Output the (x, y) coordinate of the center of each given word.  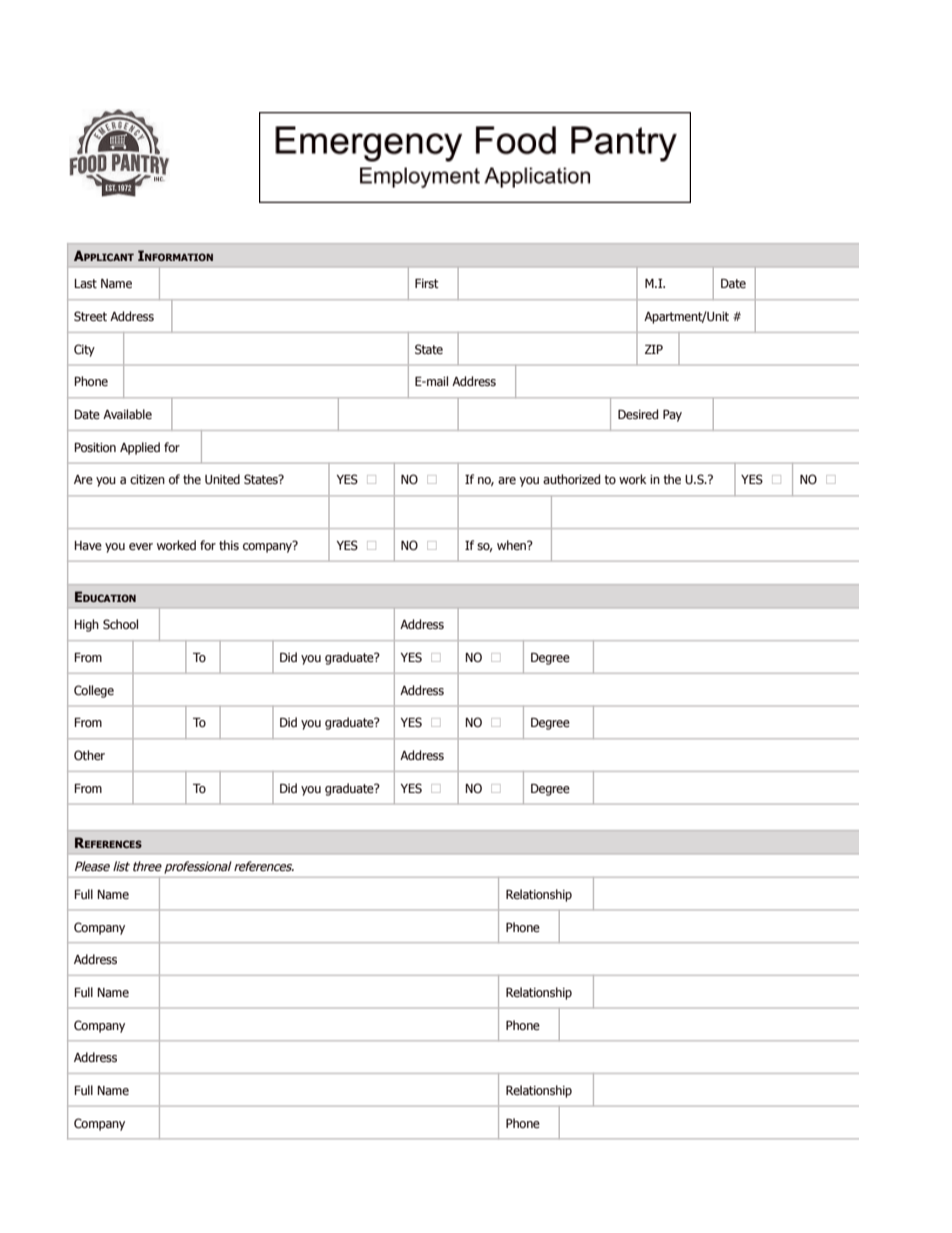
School (120, 624)
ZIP (654, 349)
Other (89, 755)
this (229, 545)
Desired (638, 414)
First (427, 283)
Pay (672, 416)
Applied (140, 448)
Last (85, 283)
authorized (571, 479)
